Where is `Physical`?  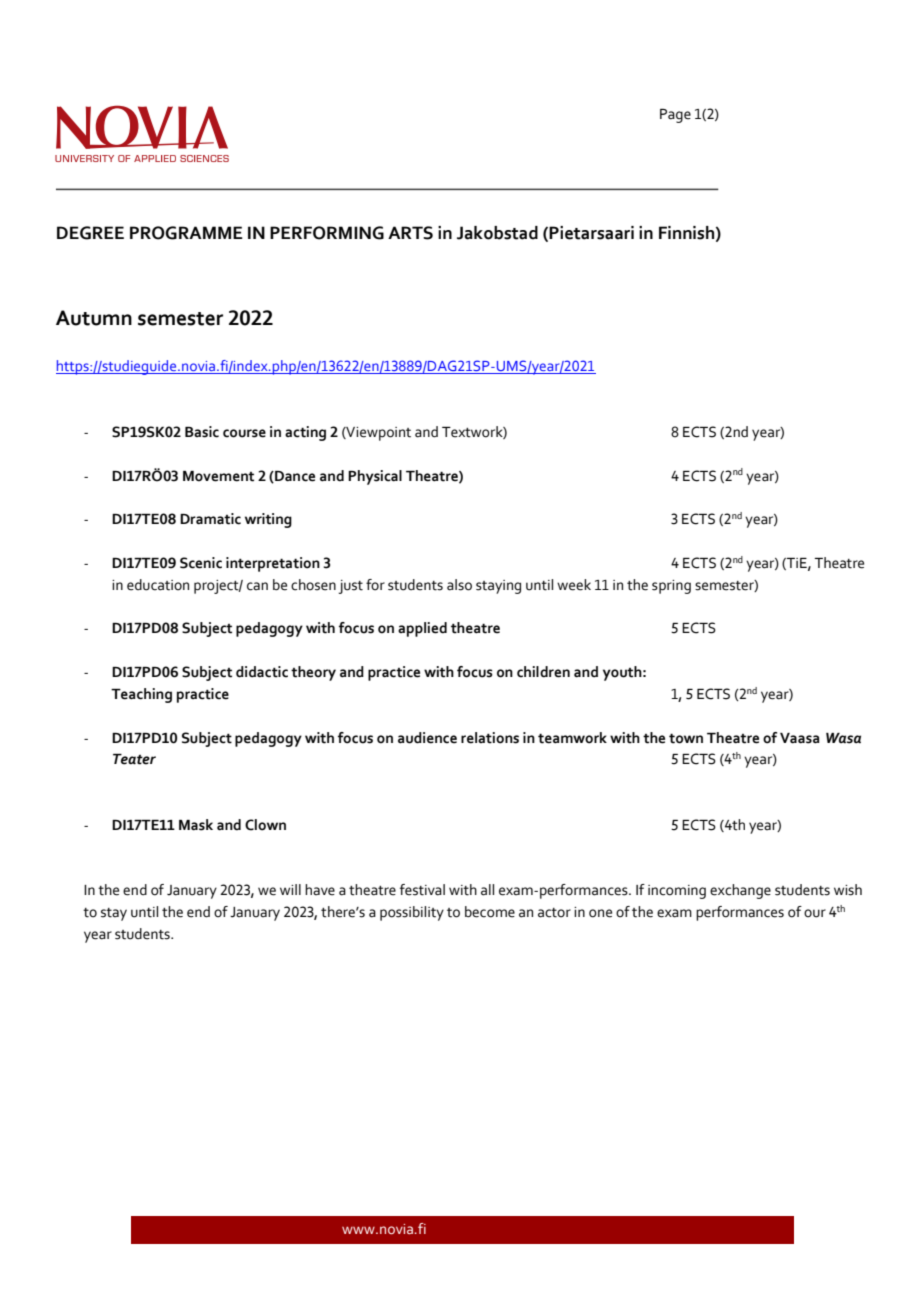
Physical is located at coordinates (375, 477).
